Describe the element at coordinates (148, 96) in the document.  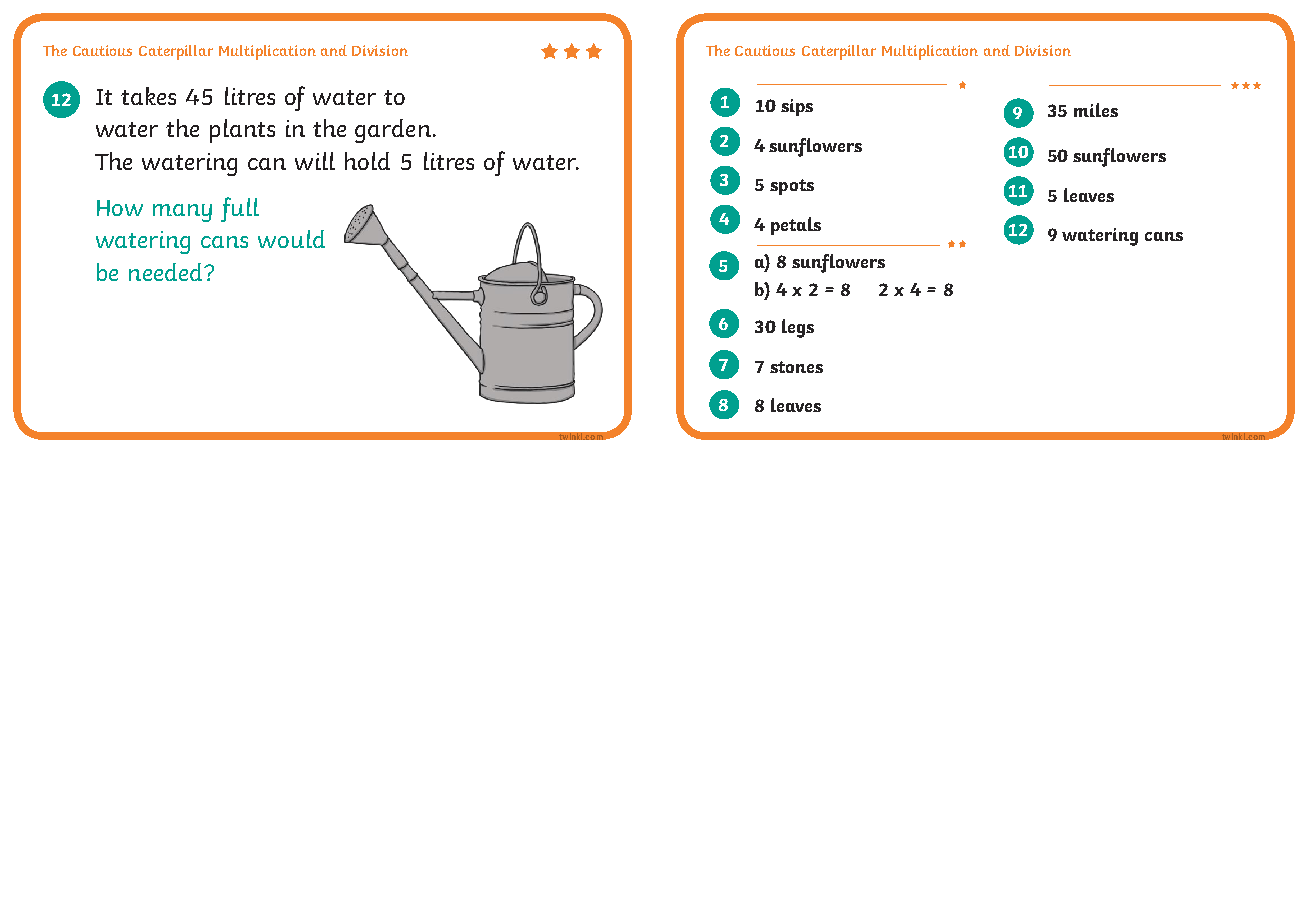
I see `takes` at that location.
